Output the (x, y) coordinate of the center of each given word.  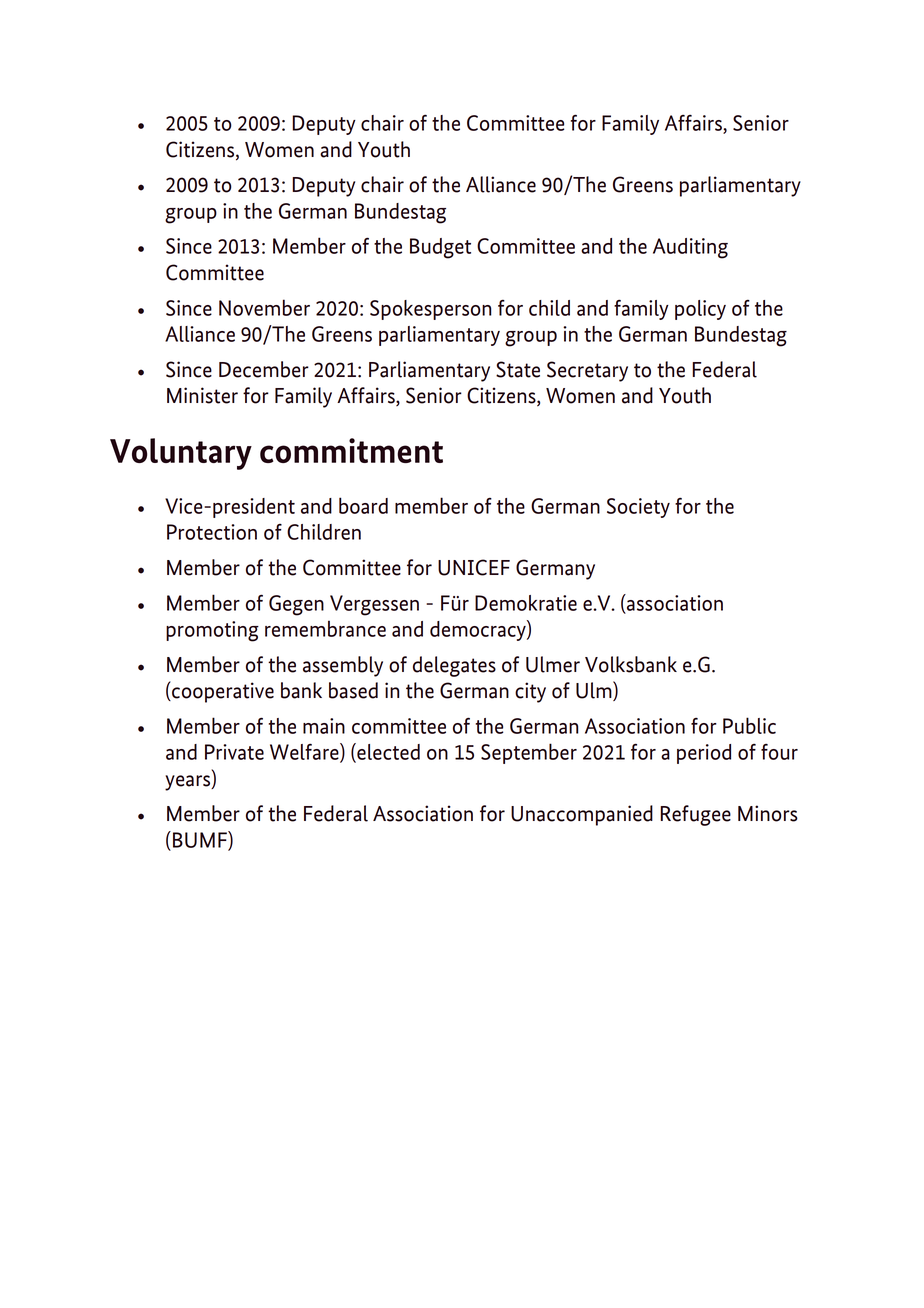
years (189, 783)
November (264, 307)
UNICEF (474, 567)
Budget (440, 248)
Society (638, 508)
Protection (212, 532)
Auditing (690, 248)
